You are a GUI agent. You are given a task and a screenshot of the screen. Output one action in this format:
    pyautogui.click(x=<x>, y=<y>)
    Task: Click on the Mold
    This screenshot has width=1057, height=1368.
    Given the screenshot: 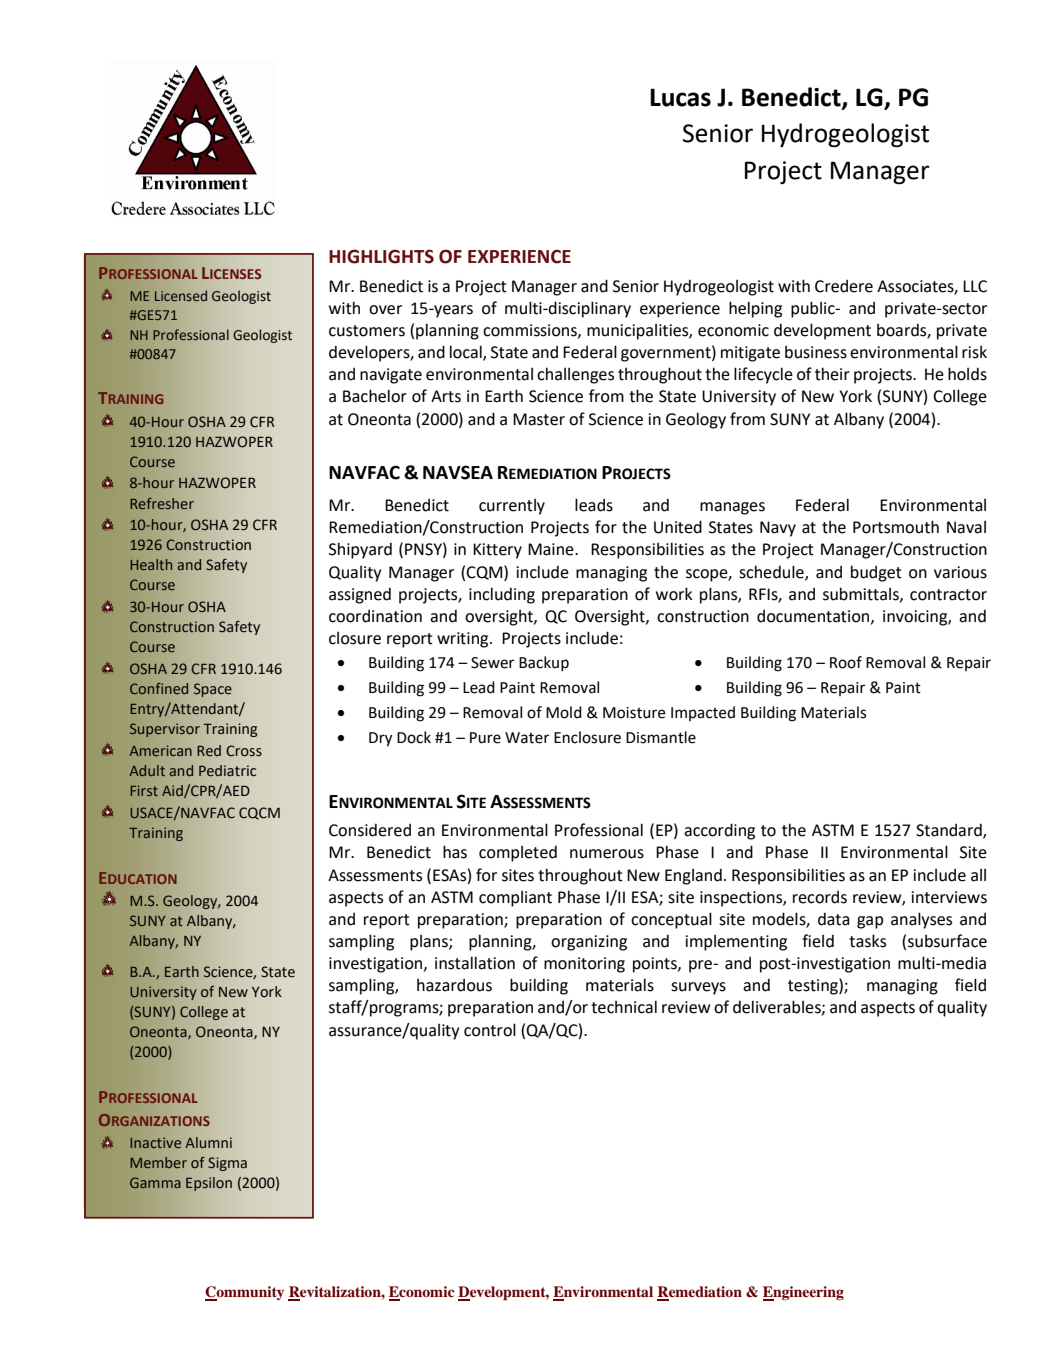 What is the action you would take?
    pyautogui.click(x=564, y=712)
